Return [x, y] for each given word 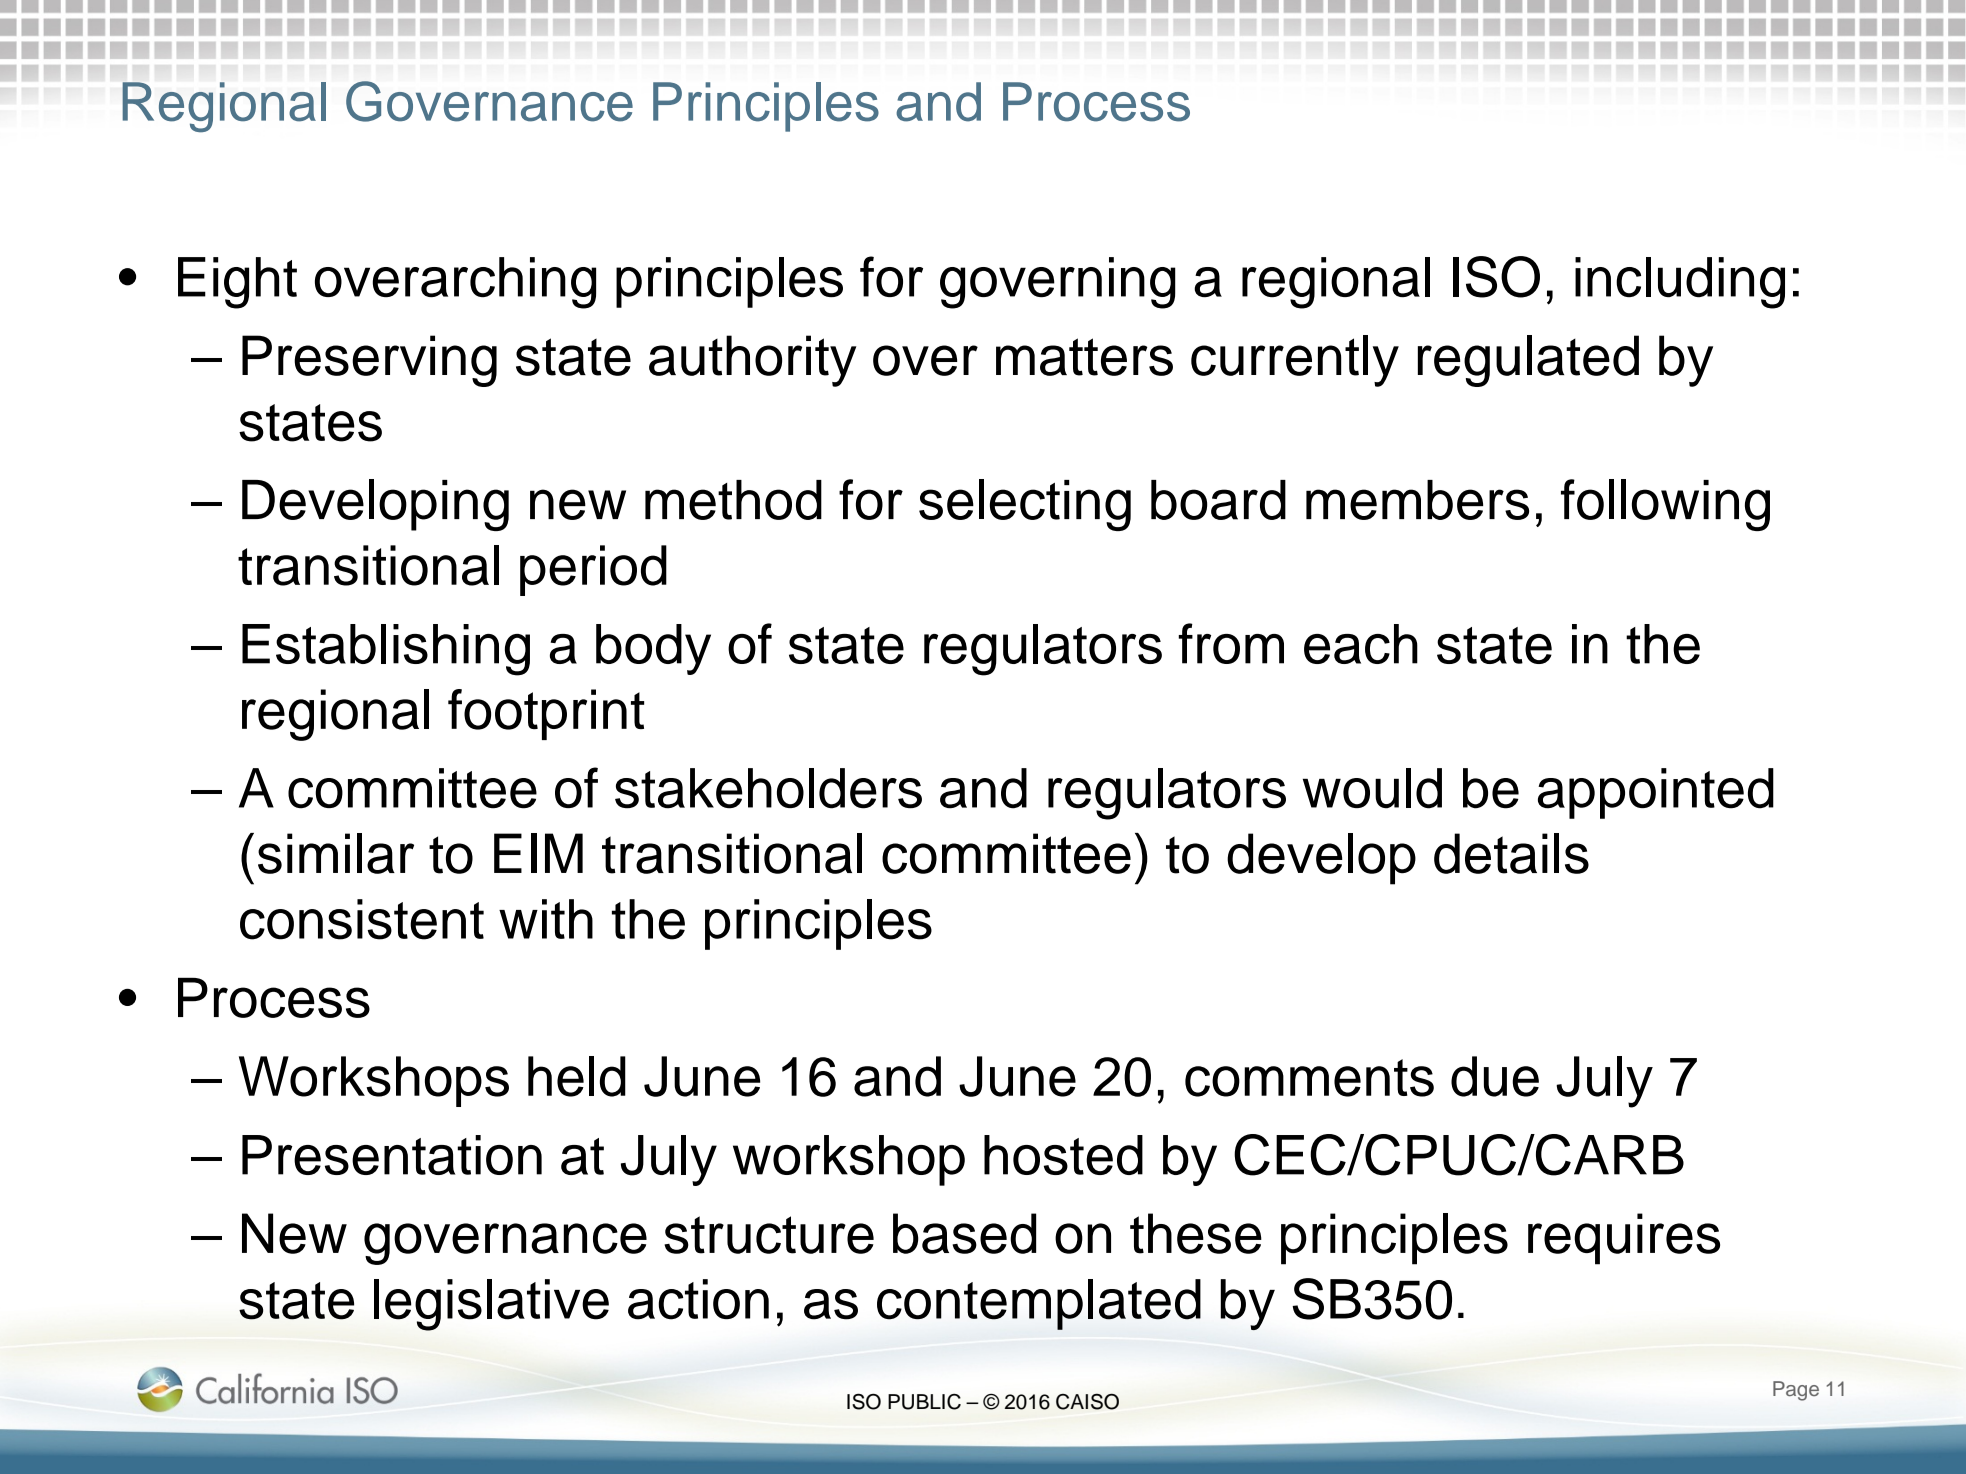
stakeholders [768, 788]
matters [1084, 357]
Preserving [369, 361]
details [1511, 853]
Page [1796, 1391]
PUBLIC [924, 1402]
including [1680, 283]
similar [336, 853]
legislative [491, 1305]
